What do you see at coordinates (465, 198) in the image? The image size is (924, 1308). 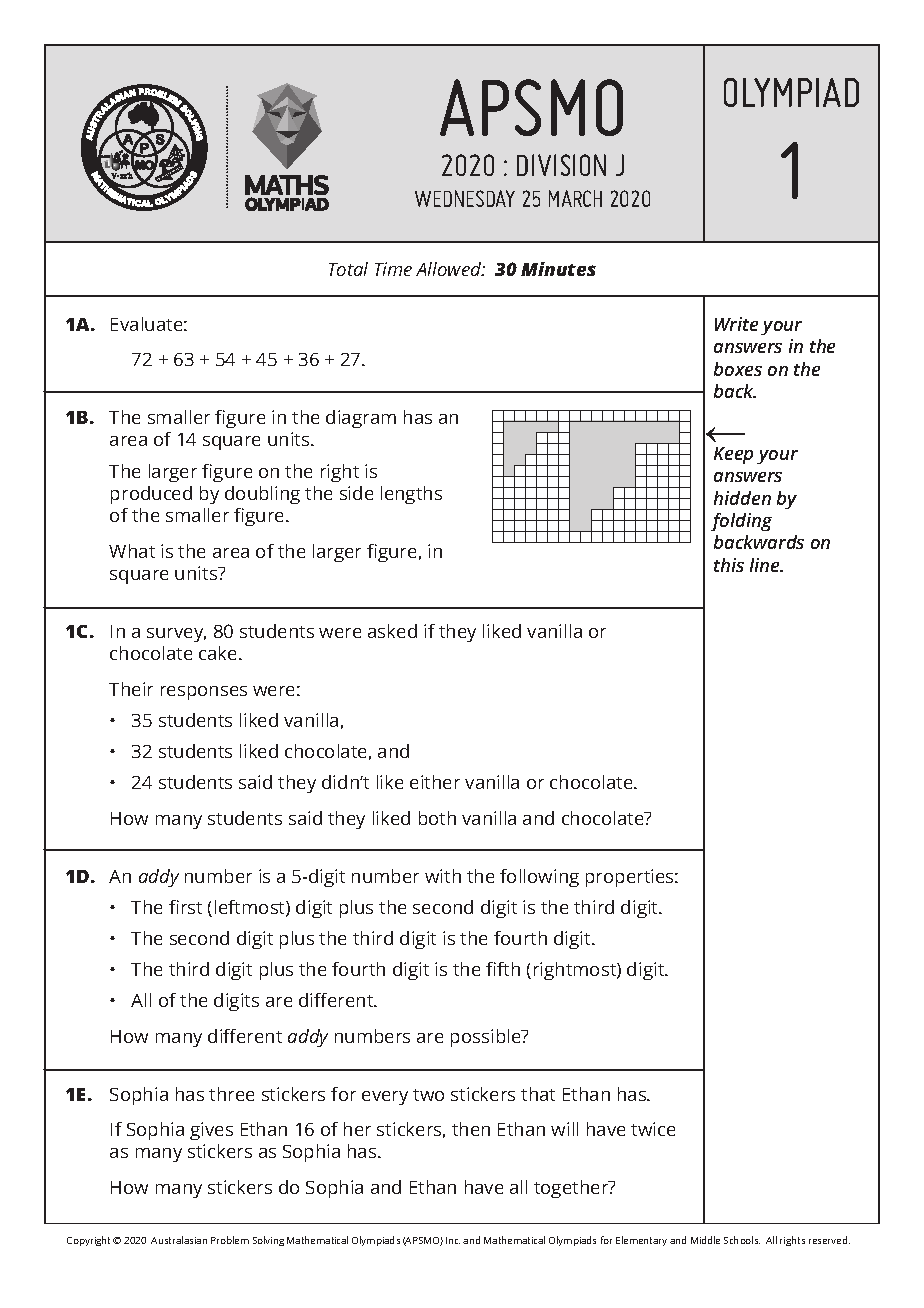 I see `WEDNESDAY` at bounding box center [465, 198].
